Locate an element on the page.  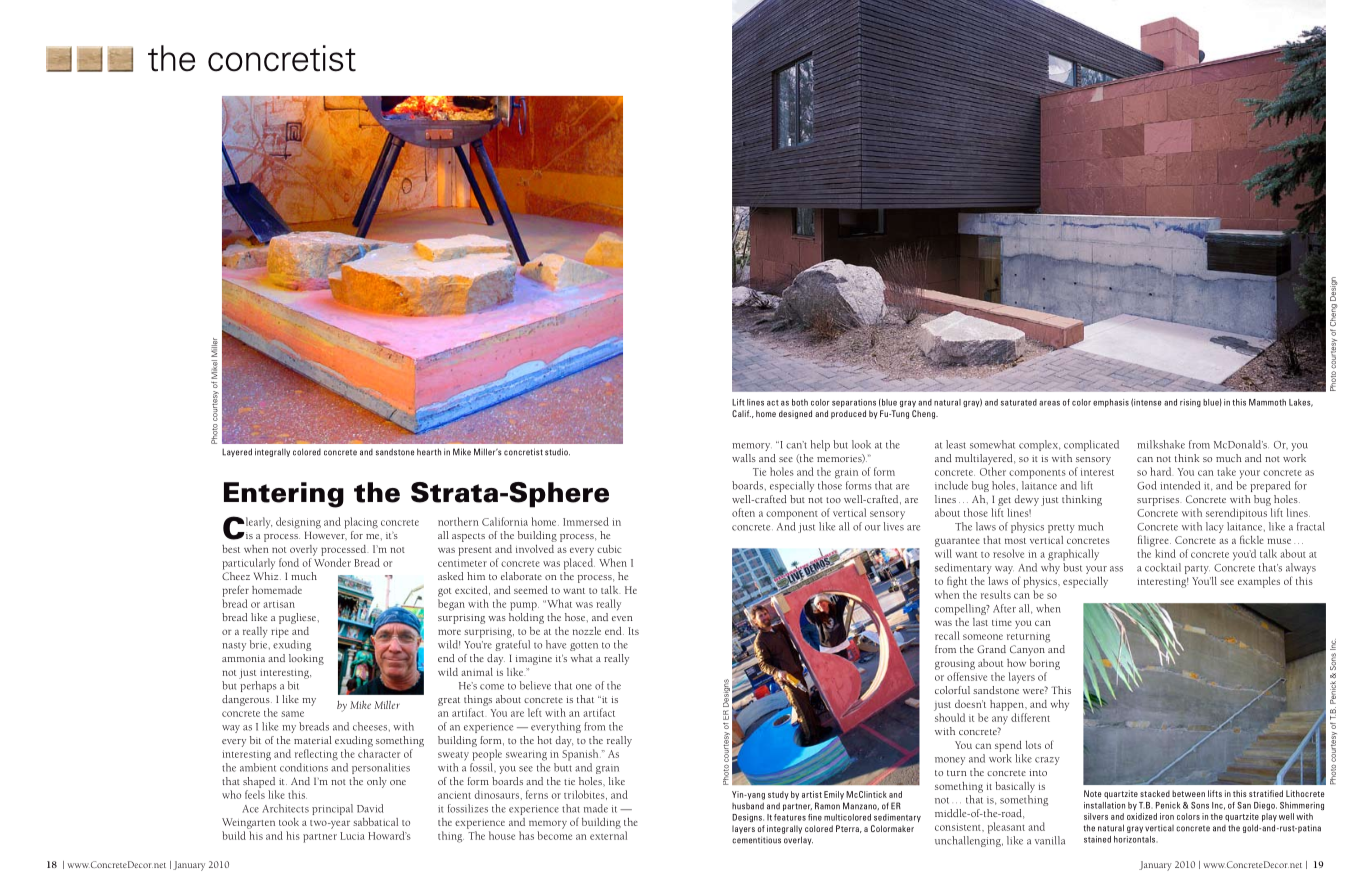
placing is located at coordinates (361, 523).
